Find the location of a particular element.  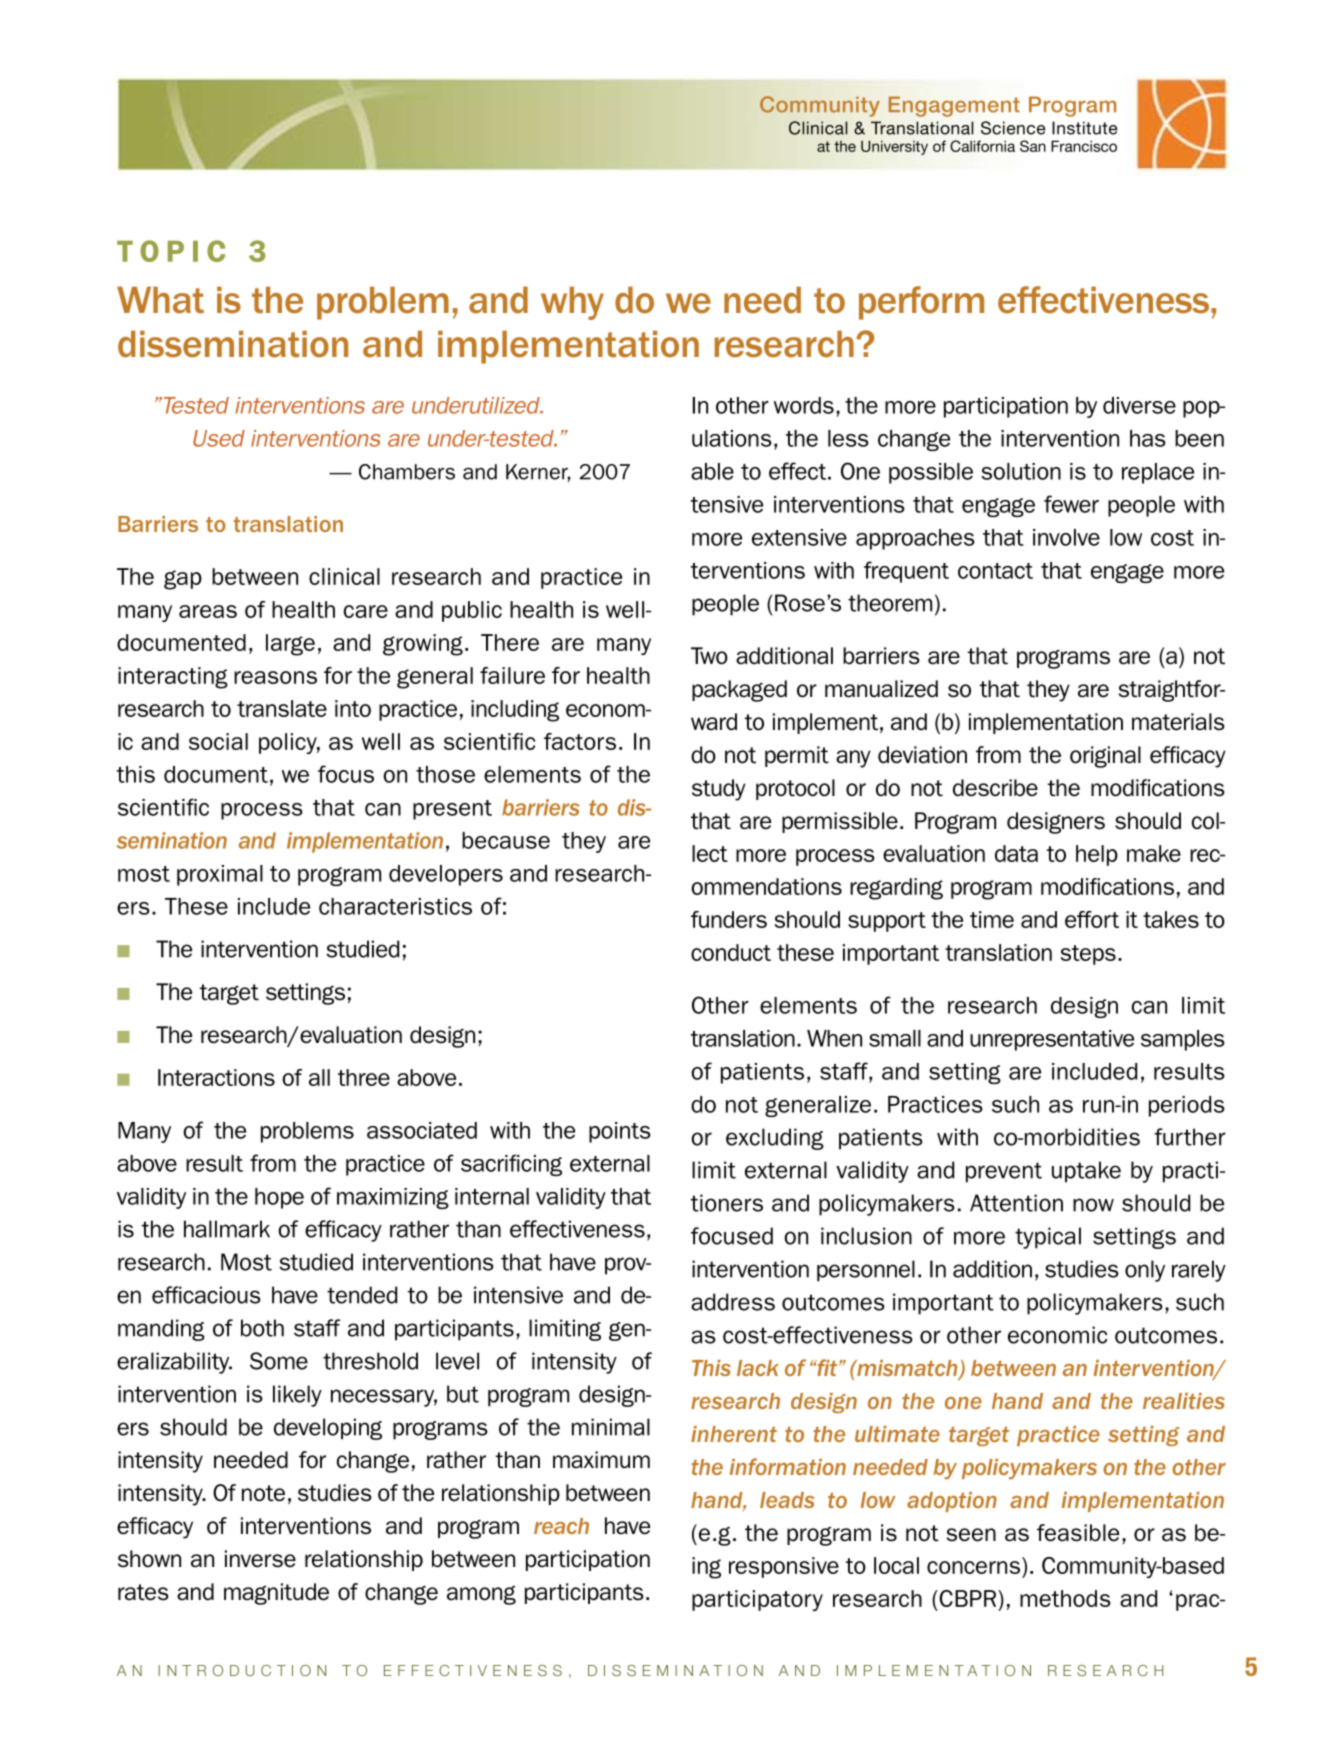

effort is located at coordinates (1092, 919).
